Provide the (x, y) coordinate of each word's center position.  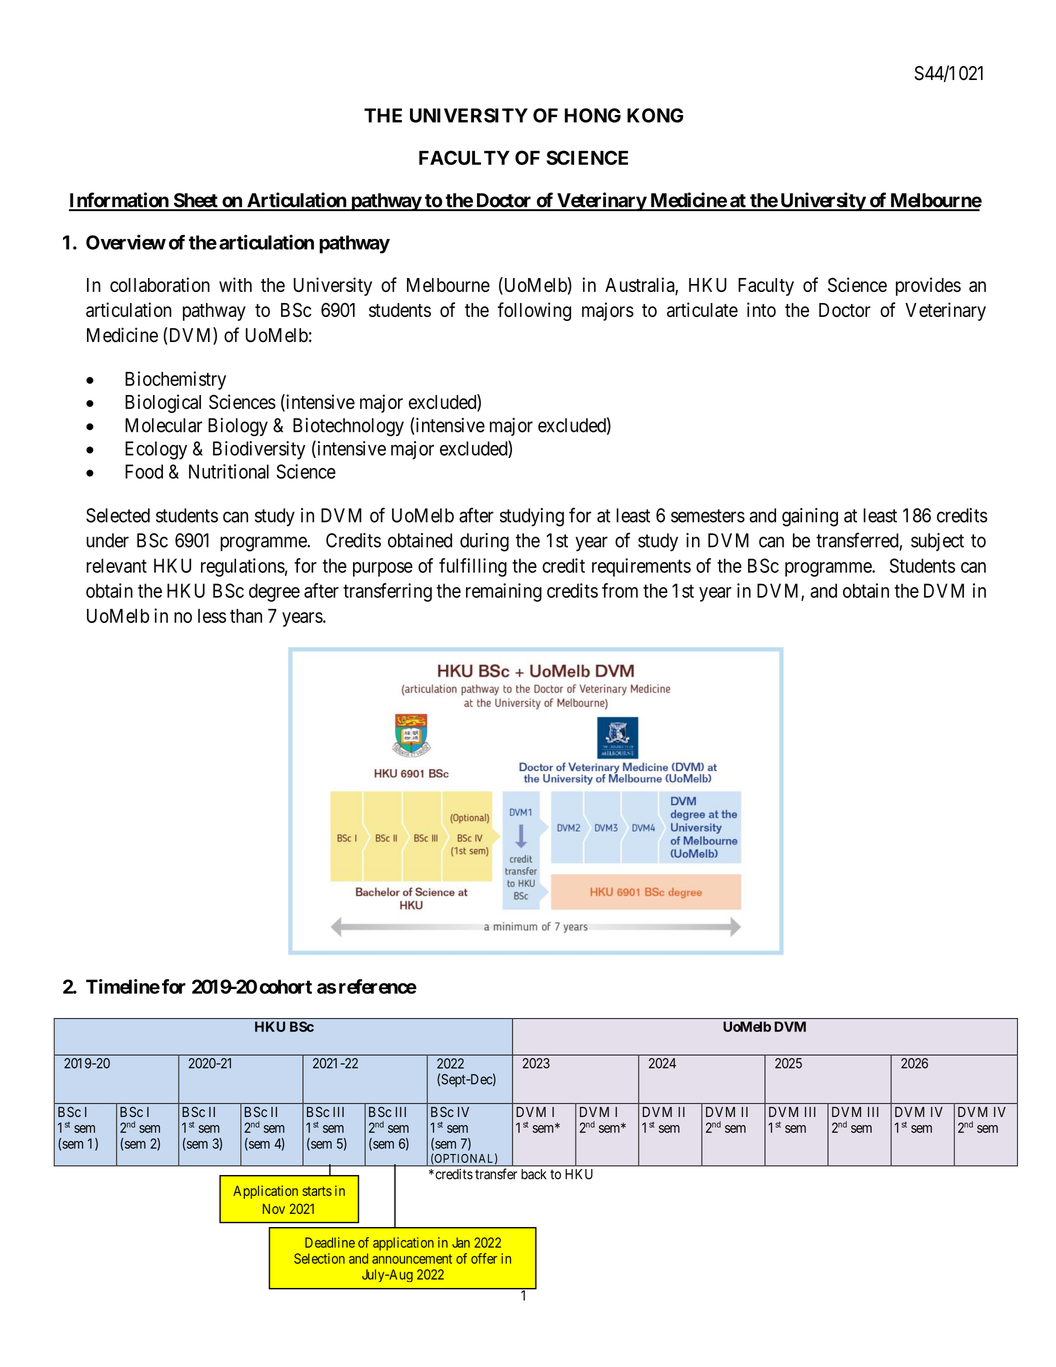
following (534, 311)
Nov (274, 1209)
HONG (593, 115)
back (534, 1174)
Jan (461, 1242)
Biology (238, 427)
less (212, 616)
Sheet (195, 201)
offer (484, 1258)
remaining (504, 592)
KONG (655, 115)
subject (937, 542)
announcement (412, 1259)
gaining (810, 517)
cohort (286, 986)
